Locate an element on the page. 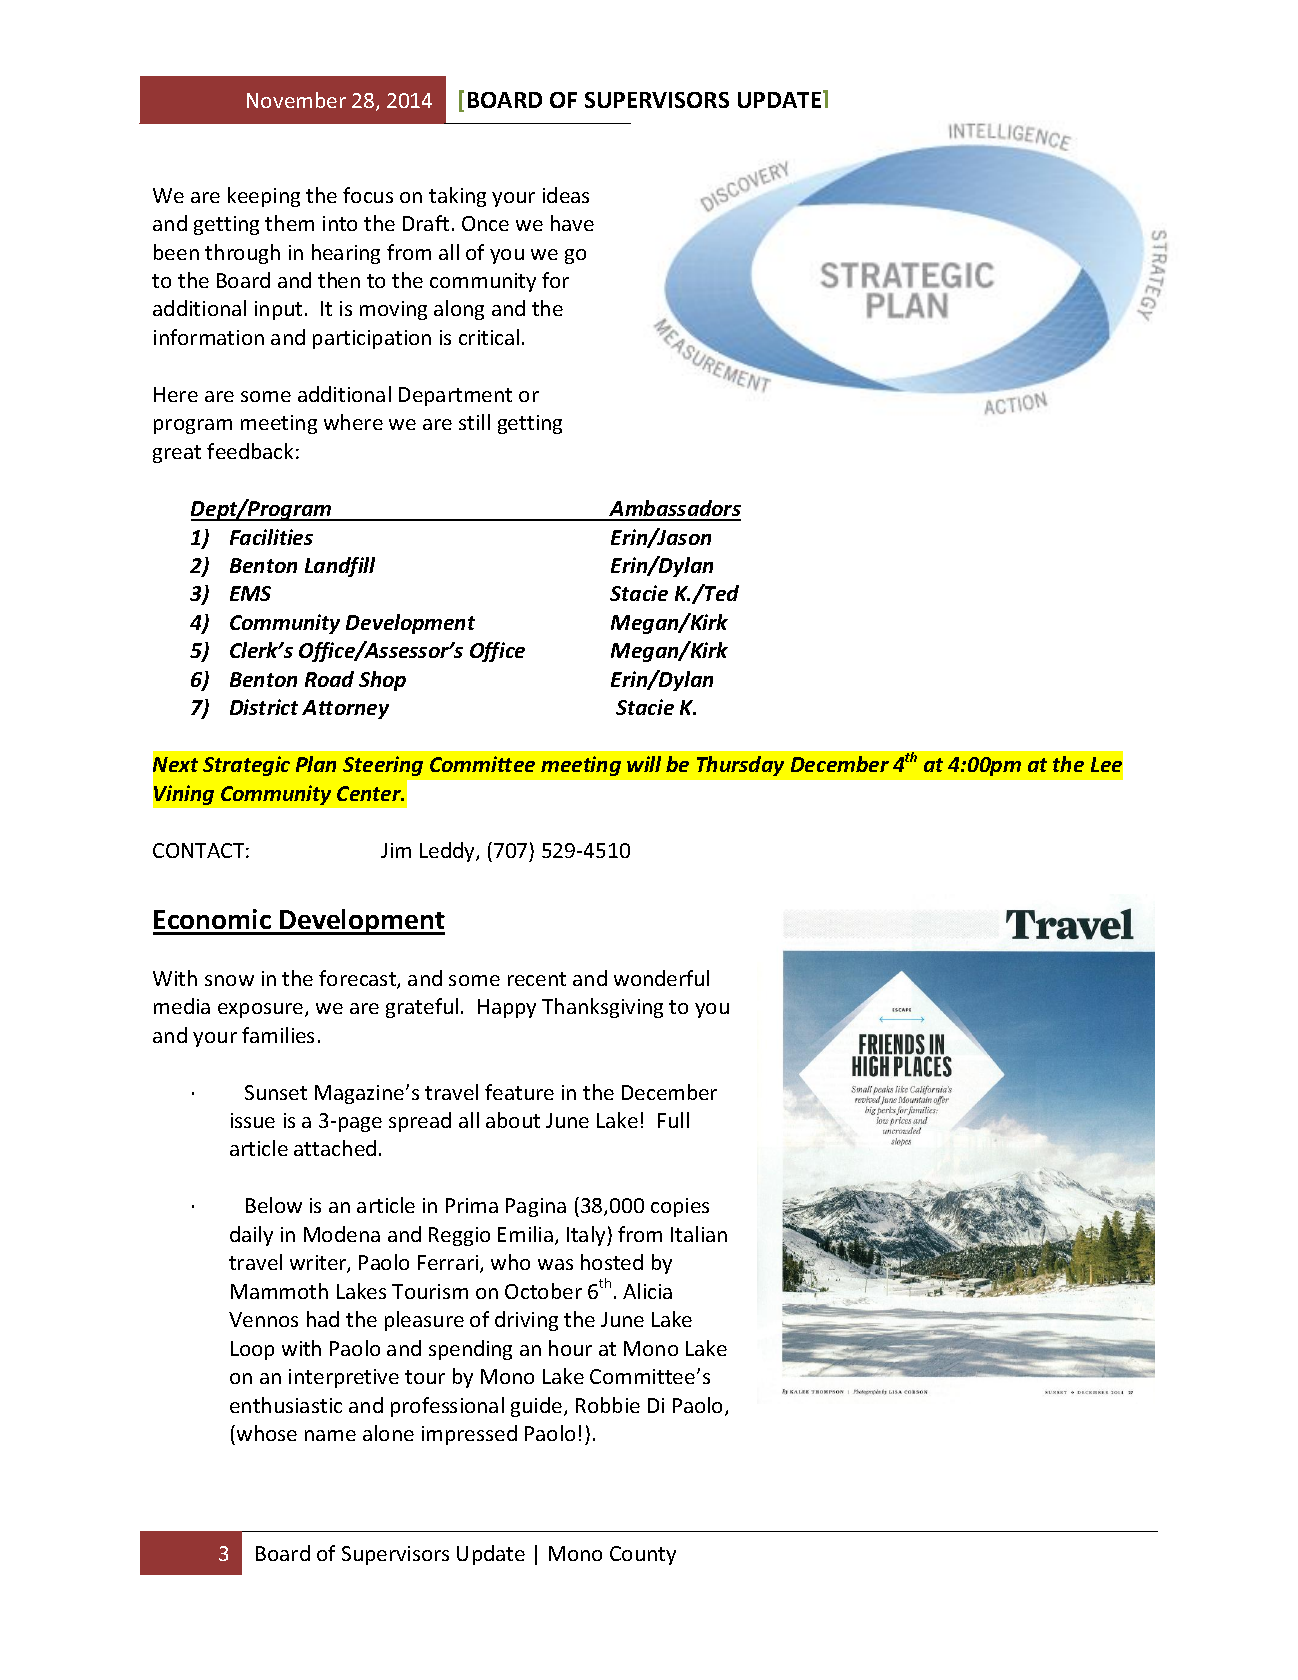 Image resolution: width=1298 pixels, height=1680 pixels. Full is located at coordinates (673, 1120).
